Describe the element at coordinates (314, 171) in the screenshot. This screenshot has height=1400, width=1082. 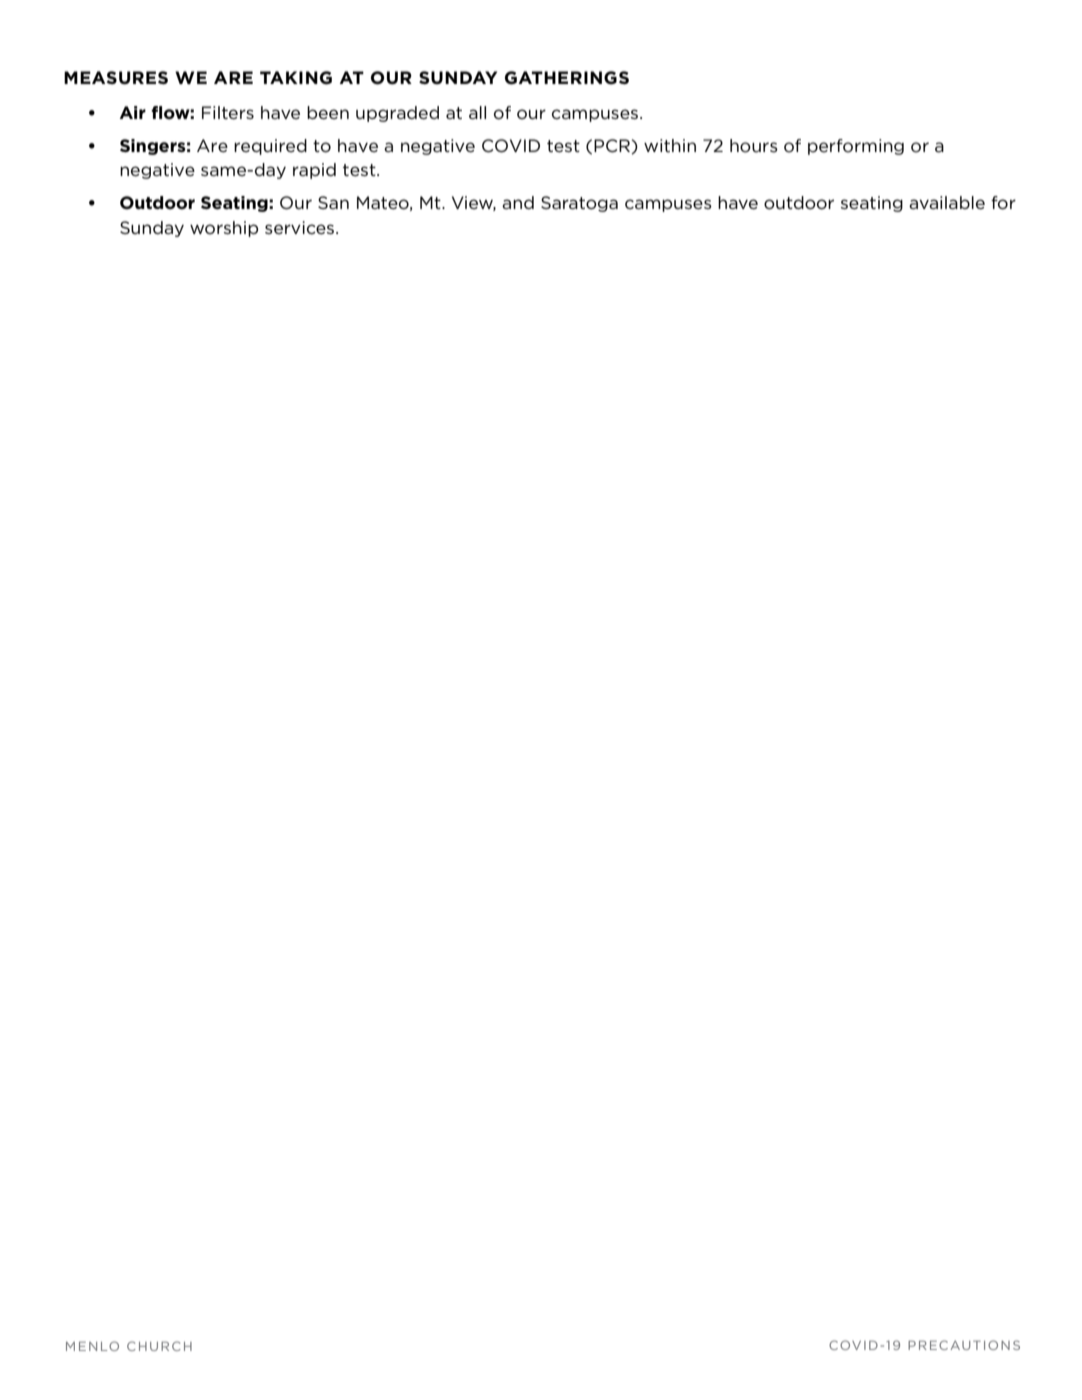
I see `rapid` at that location.
